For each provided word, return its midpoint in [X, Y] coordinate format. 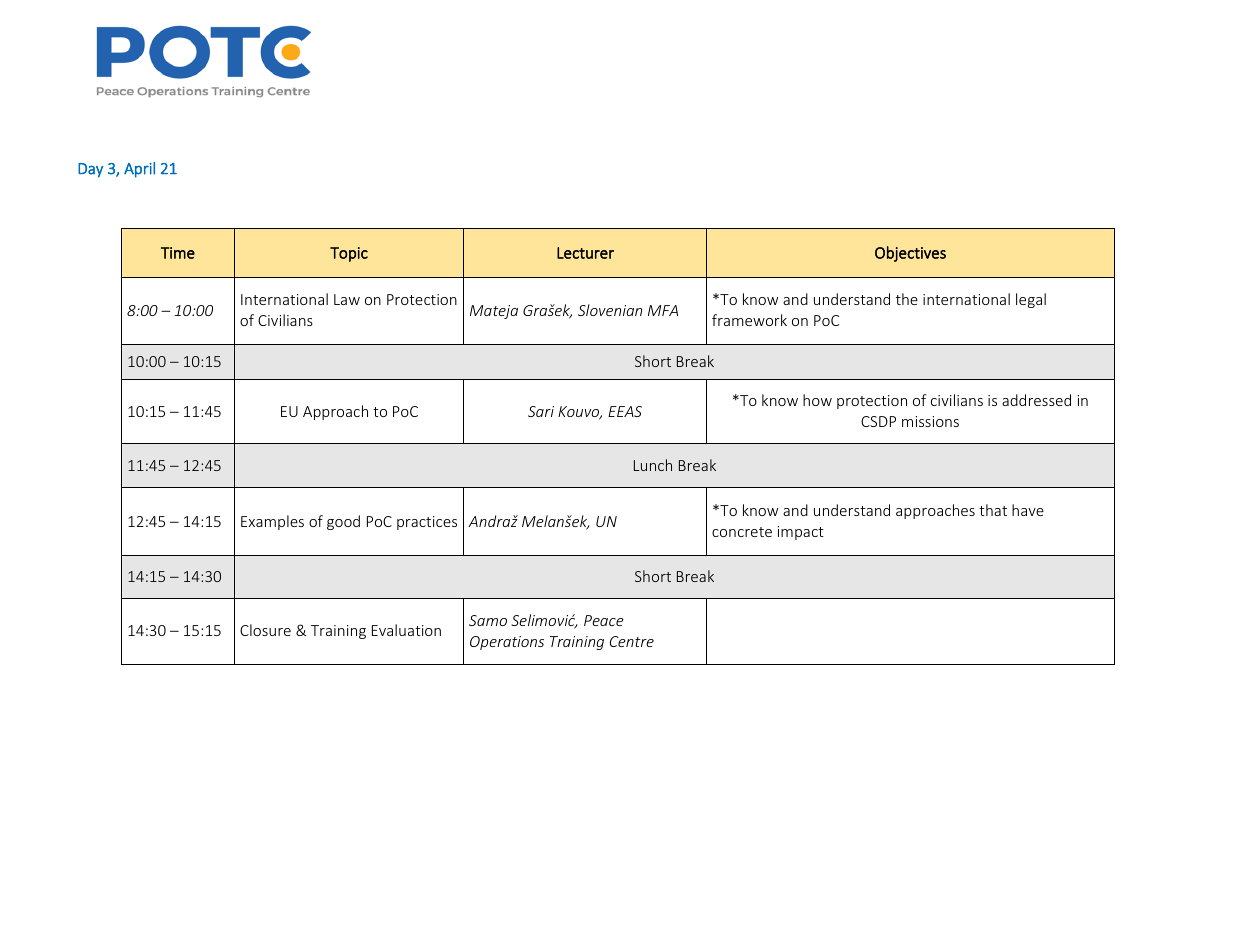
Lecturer [585, 253]
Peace [604, 620]
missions [930, 421]
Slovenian [610, 310]
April [139, 170]
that [993, 510]
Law [347, 299]
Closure [265, 630]
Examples [272, 522]
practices [427, 523]
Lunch [653, 465]
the [907, 299]
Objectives [910, 254]
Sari [541, 411]
